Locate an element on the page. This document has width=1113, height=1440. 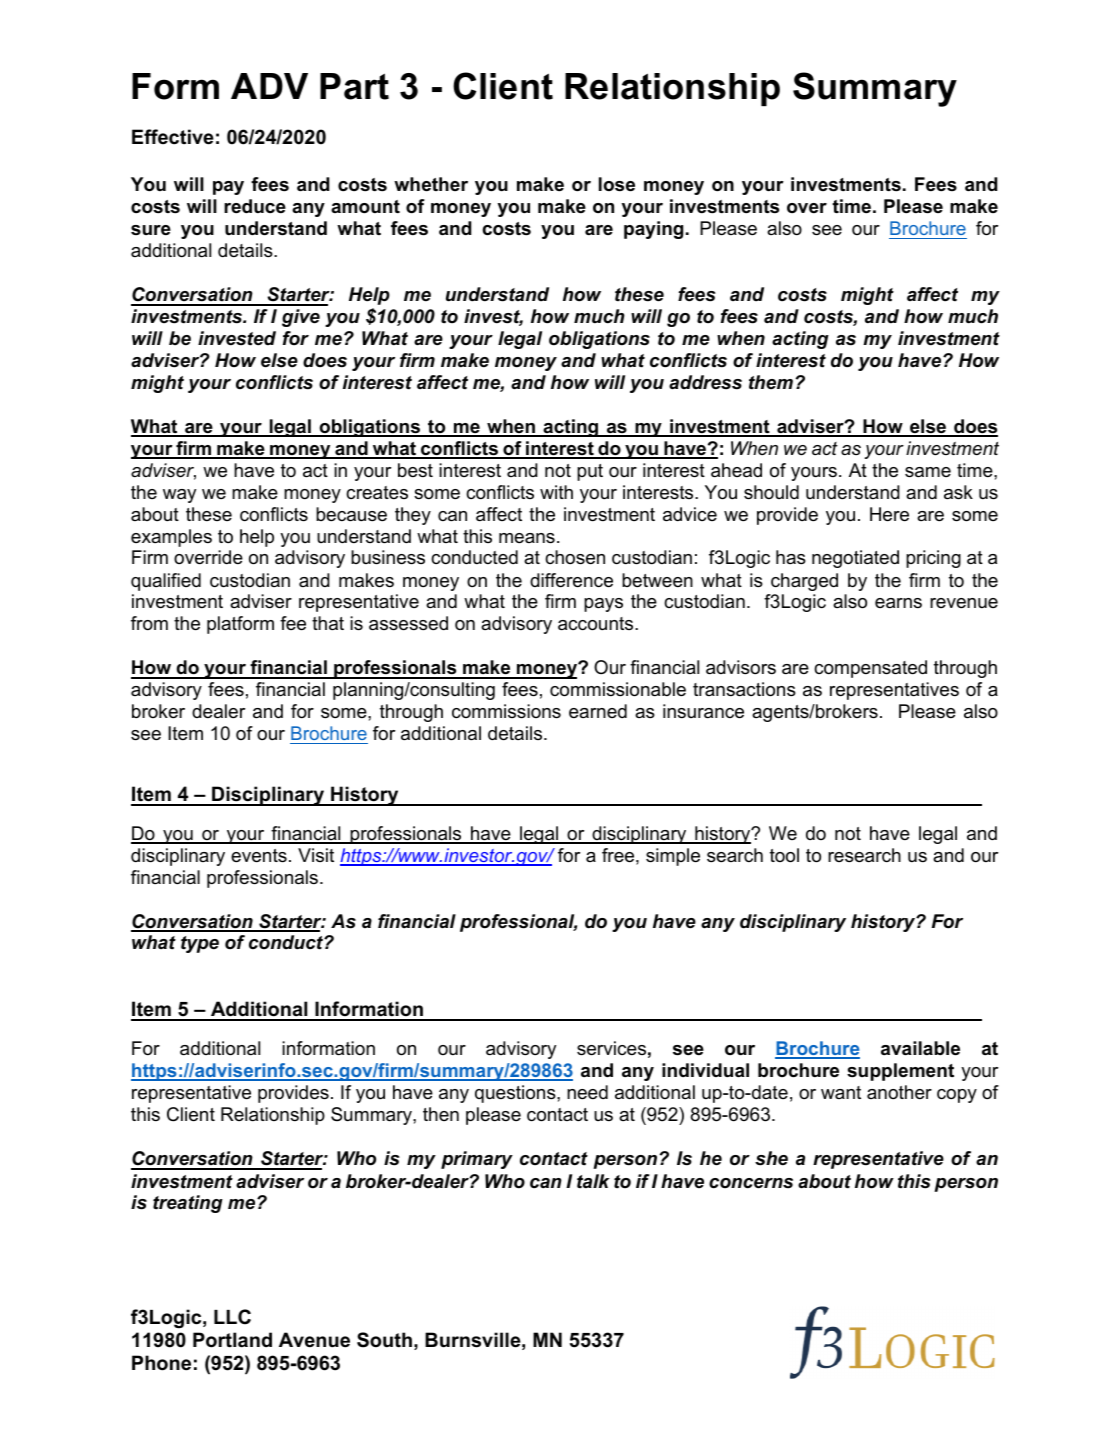
available is located at coordinates (920, 1048).
